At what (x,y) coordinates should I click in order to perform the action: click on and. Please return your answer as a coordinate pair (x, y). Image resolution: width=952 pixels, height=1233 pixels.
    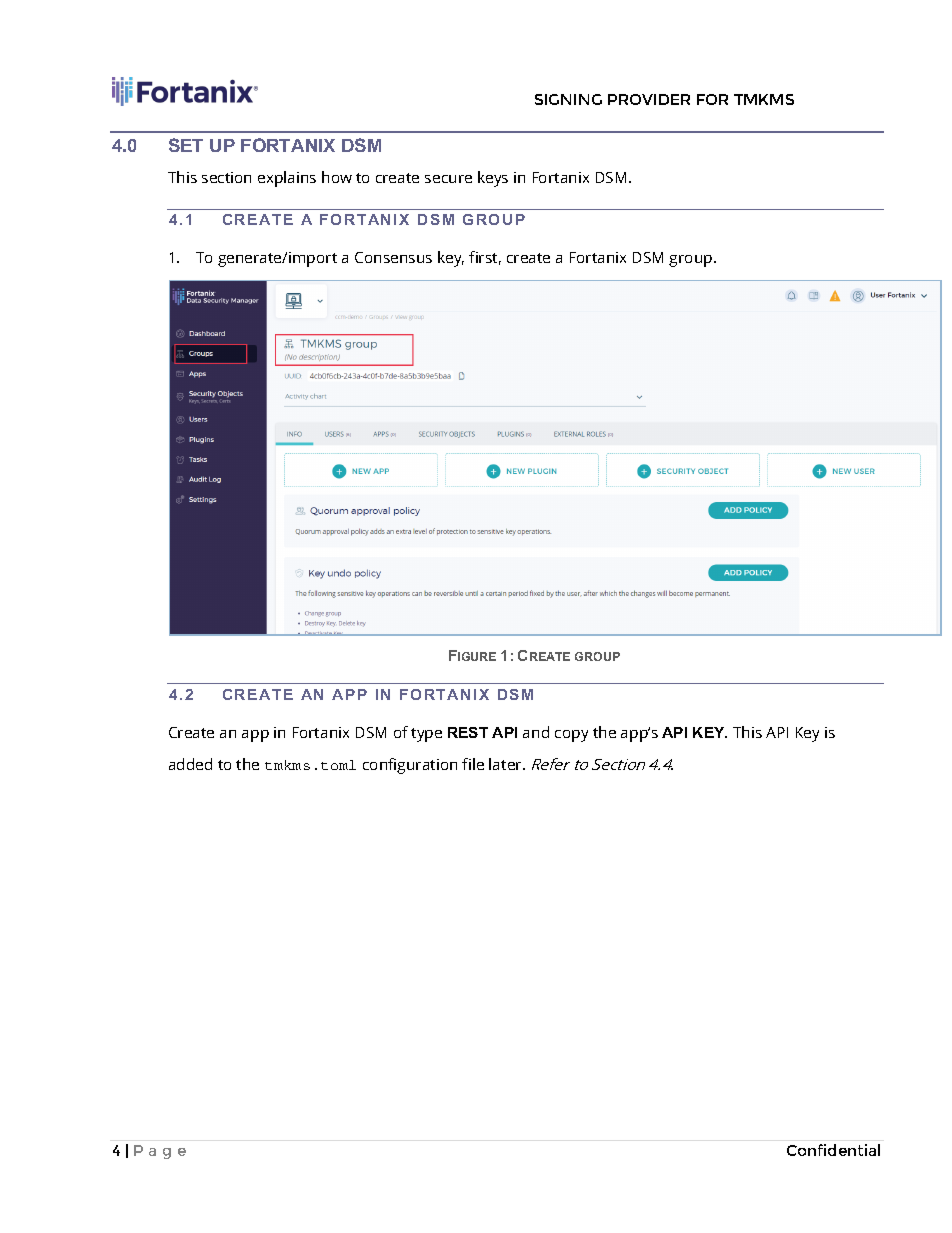
    Looking at the image, I should click on (536, 732).
